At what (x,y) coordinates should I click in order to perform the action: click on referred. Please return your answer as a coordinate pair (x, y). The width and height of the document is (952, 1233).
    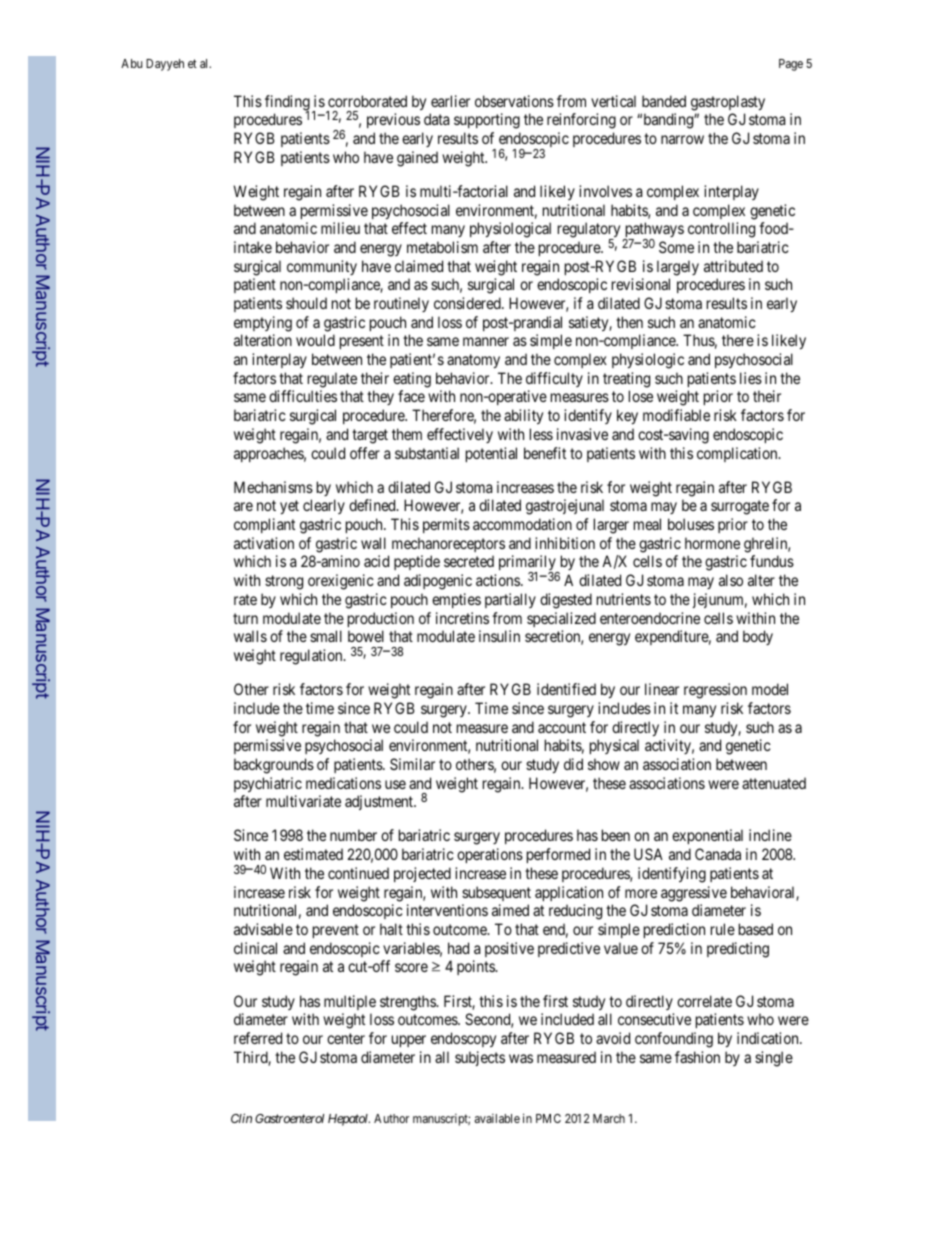
    Looking at the image, I should click on (258, 1038).
